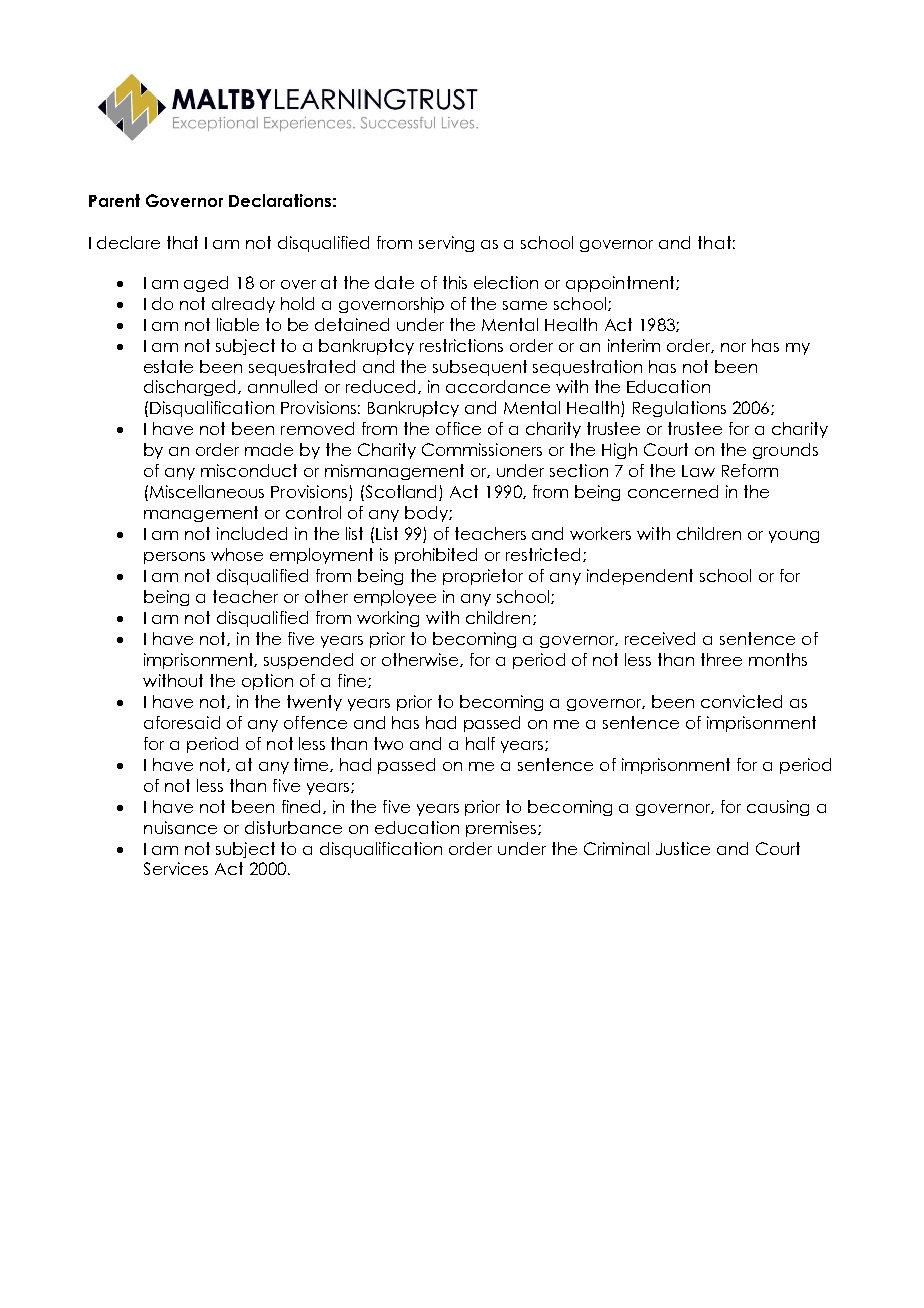  Describe the element at coordinates (436, 556) in the page. I see `prohibited` at that location.
